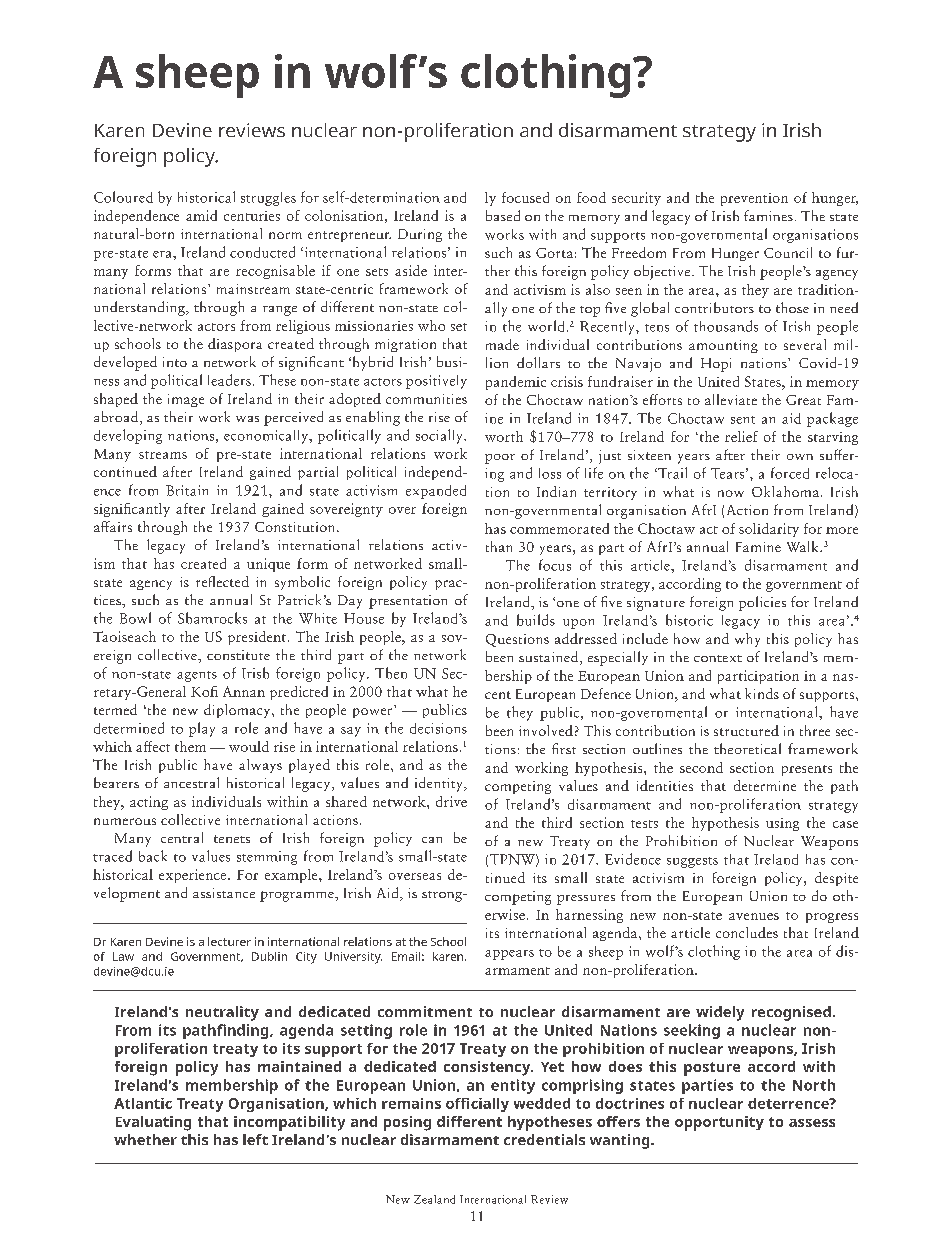 The height and width of the page is (1233, 952). I want to click on amid, so click(201, 215).
